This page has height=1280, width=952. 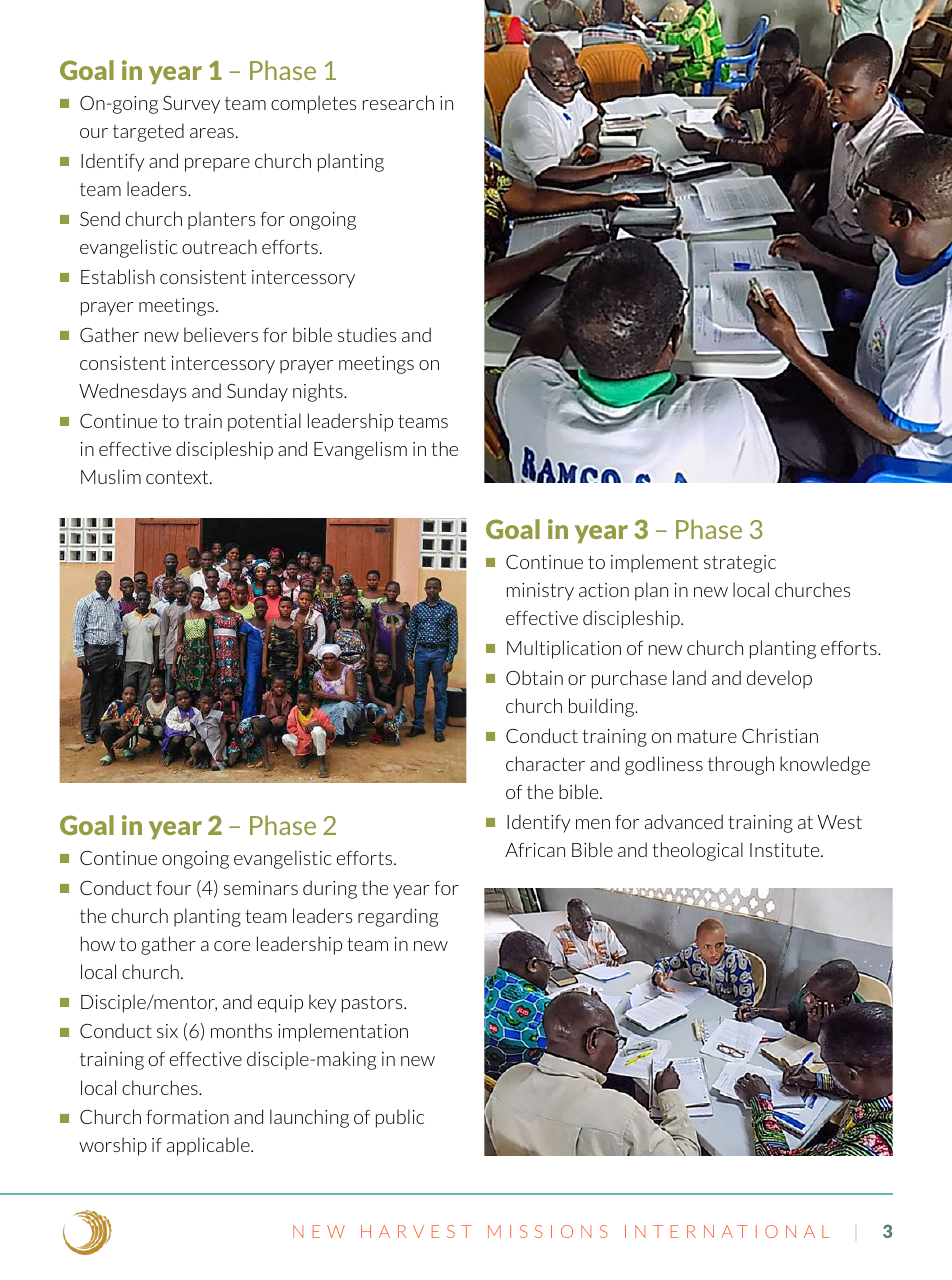 I want to click on research, so click(x=398, y=102).
